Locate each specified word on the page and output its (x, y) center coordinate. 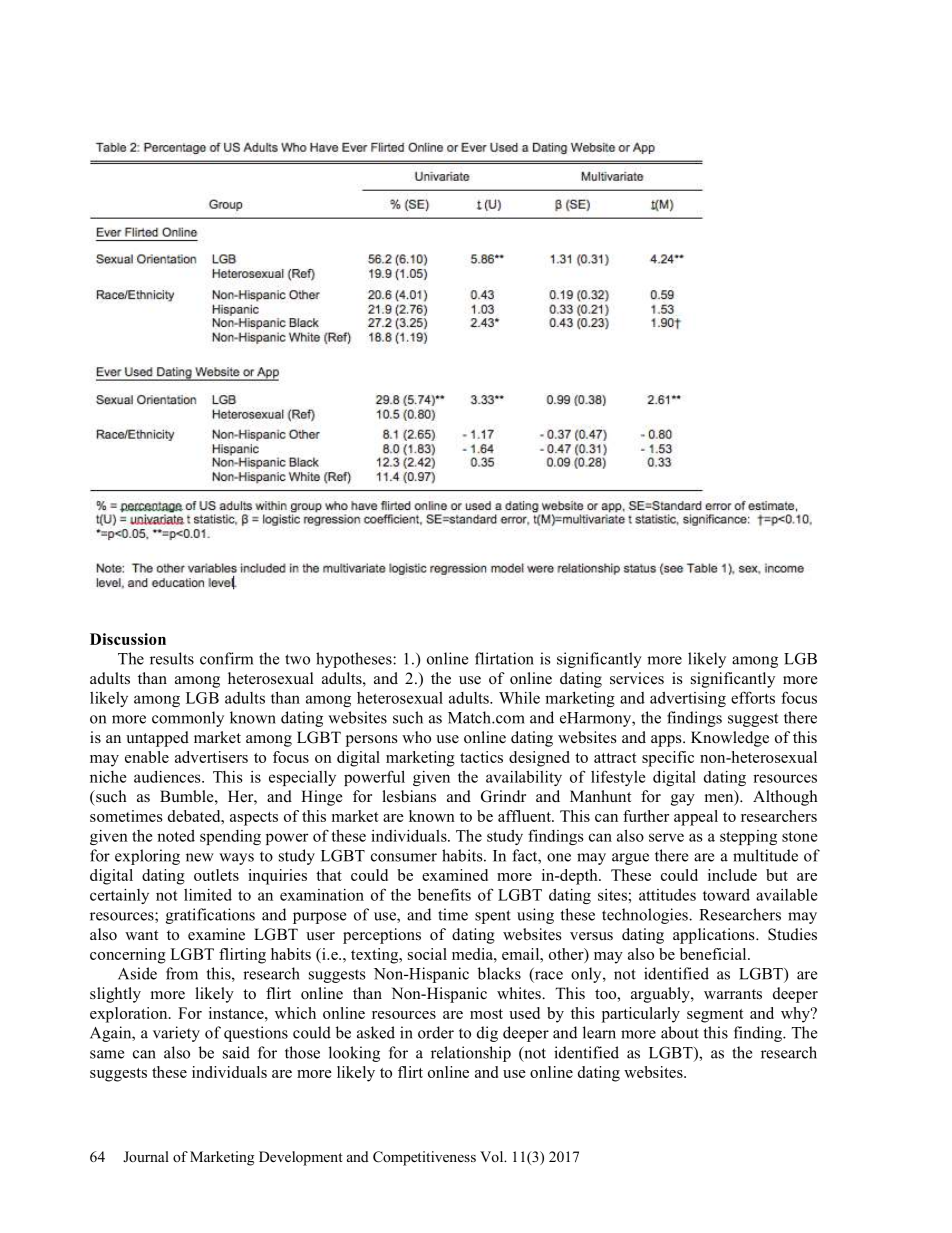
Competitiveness (424, 1158)
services (637, 678)
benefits (444, 894)
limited (208, 894)
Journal (146, 1156)
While (519, 698)
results (172, 658)
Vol (493, 1156)
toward (726, 894)
